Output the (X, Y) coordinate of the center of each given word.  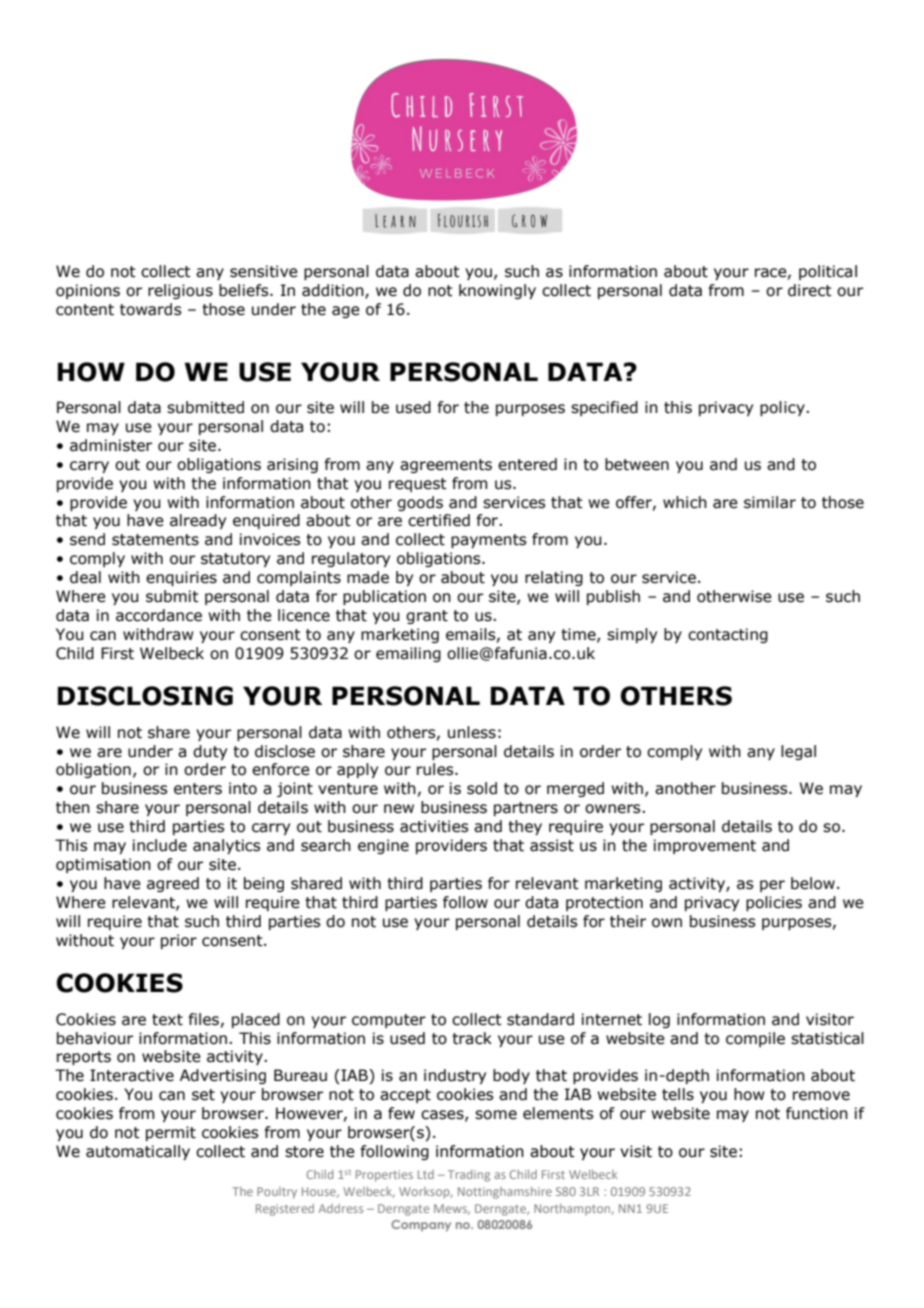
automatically (138, 1152)
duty (210, 752)
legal (798, 752)
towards (150, 309)
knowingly (497, 291)
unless (472, 732)
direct (810, 290)
